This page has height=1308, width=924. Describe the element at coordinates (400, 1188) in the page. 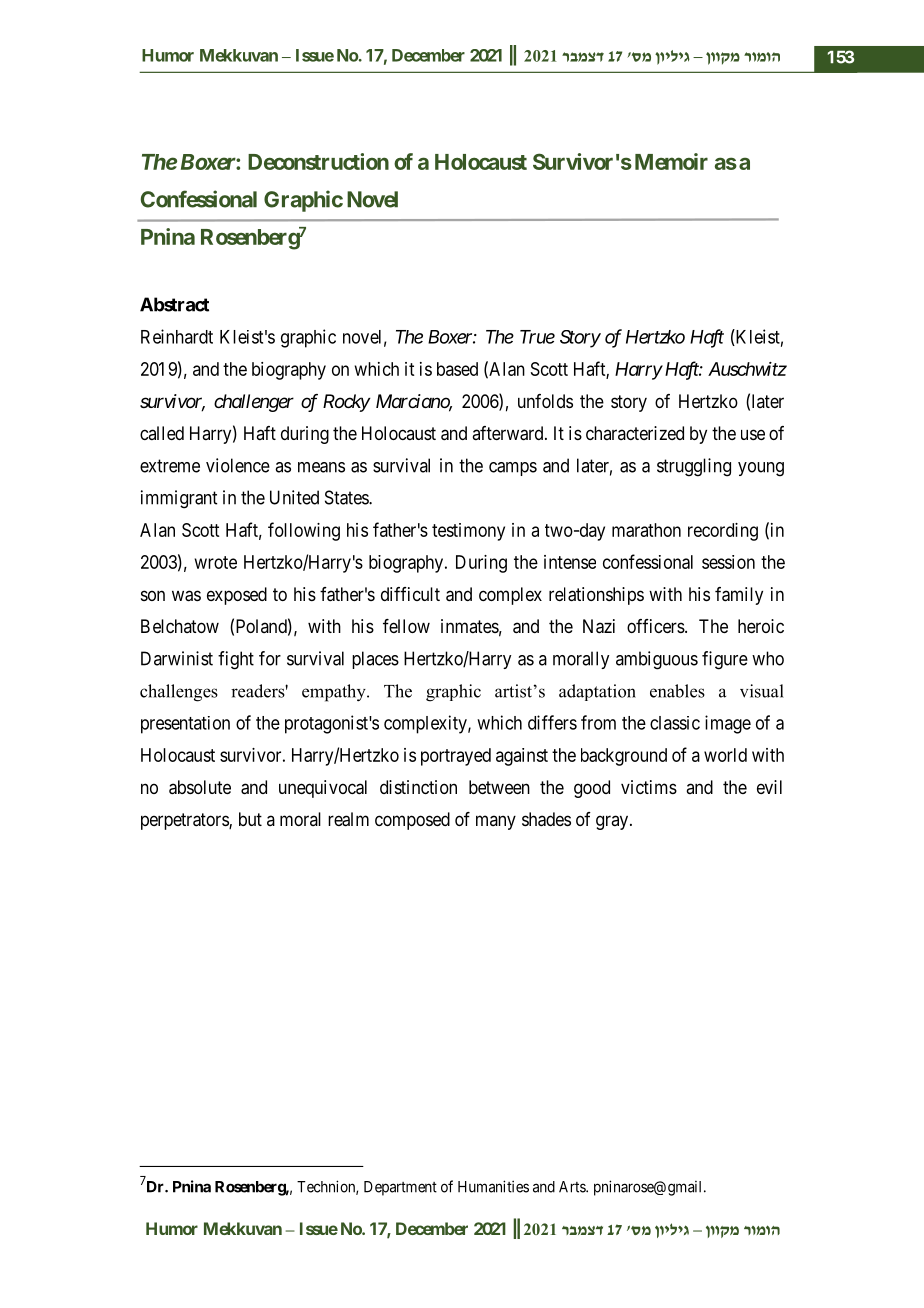

I see `Department` at that location.
